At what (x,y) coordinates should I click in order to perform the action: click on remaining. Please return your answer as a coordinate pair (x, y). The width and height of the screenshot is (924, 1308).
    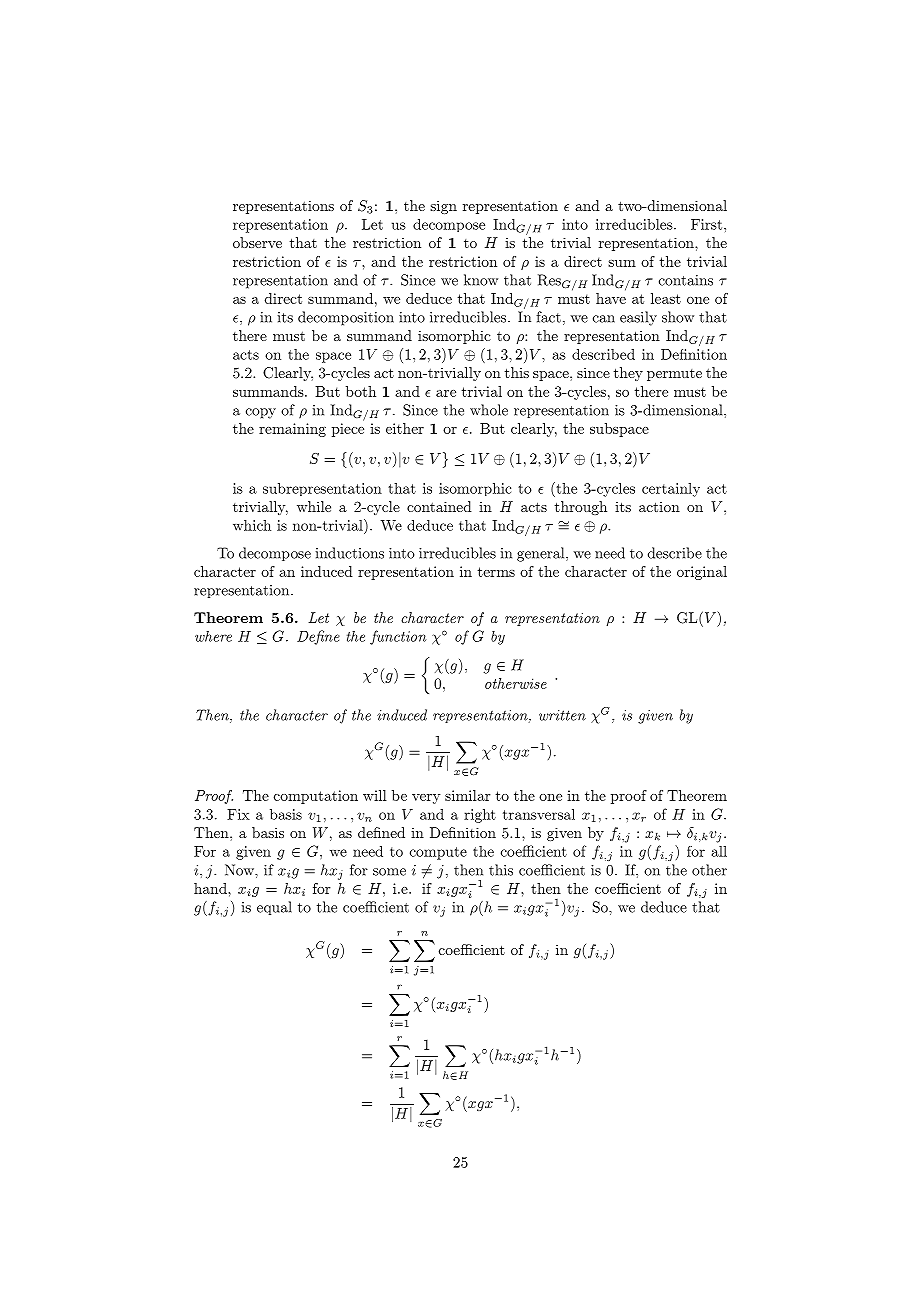
    Looking at the image, I should click on (292, 430).
